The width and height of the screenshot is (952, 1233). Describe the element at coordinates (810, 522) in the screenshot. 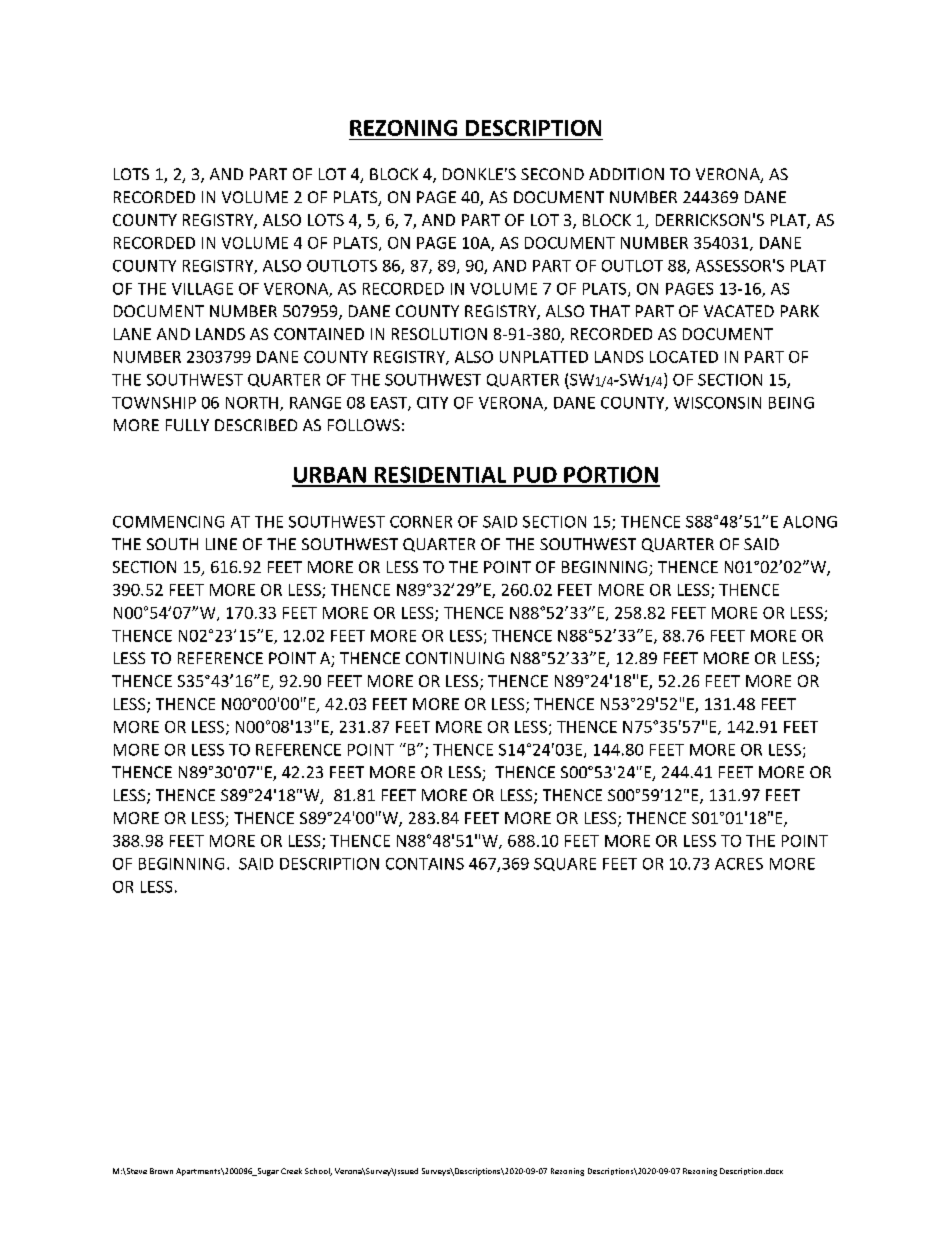

I see `ALONG` at that location.
